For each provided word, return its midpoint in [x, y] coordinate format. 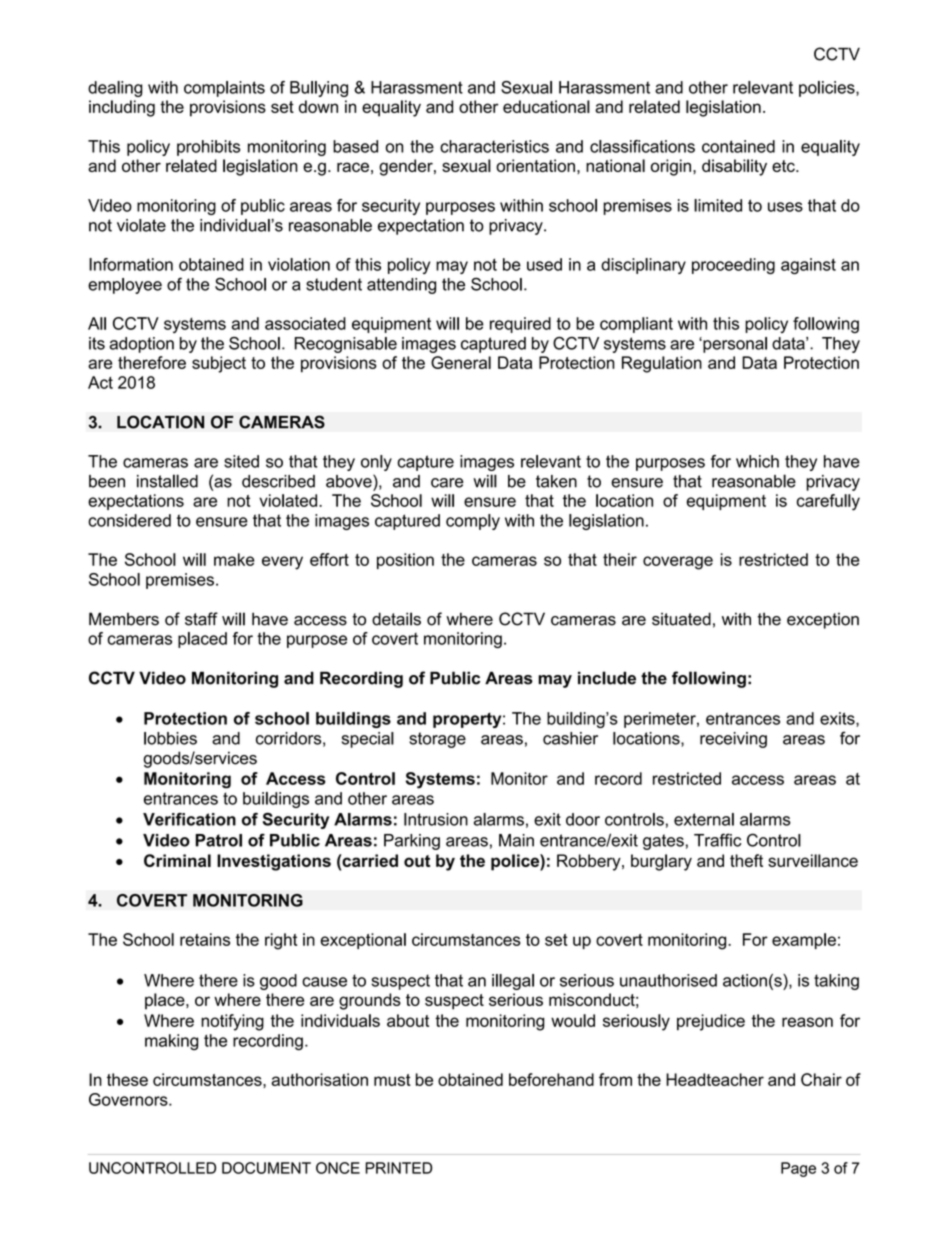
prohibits [208, 148]
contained [738, 146]
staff [201, 619]
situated [681, 619]
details [396, 619]
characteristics [494, 146]
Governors [129, 1099]
